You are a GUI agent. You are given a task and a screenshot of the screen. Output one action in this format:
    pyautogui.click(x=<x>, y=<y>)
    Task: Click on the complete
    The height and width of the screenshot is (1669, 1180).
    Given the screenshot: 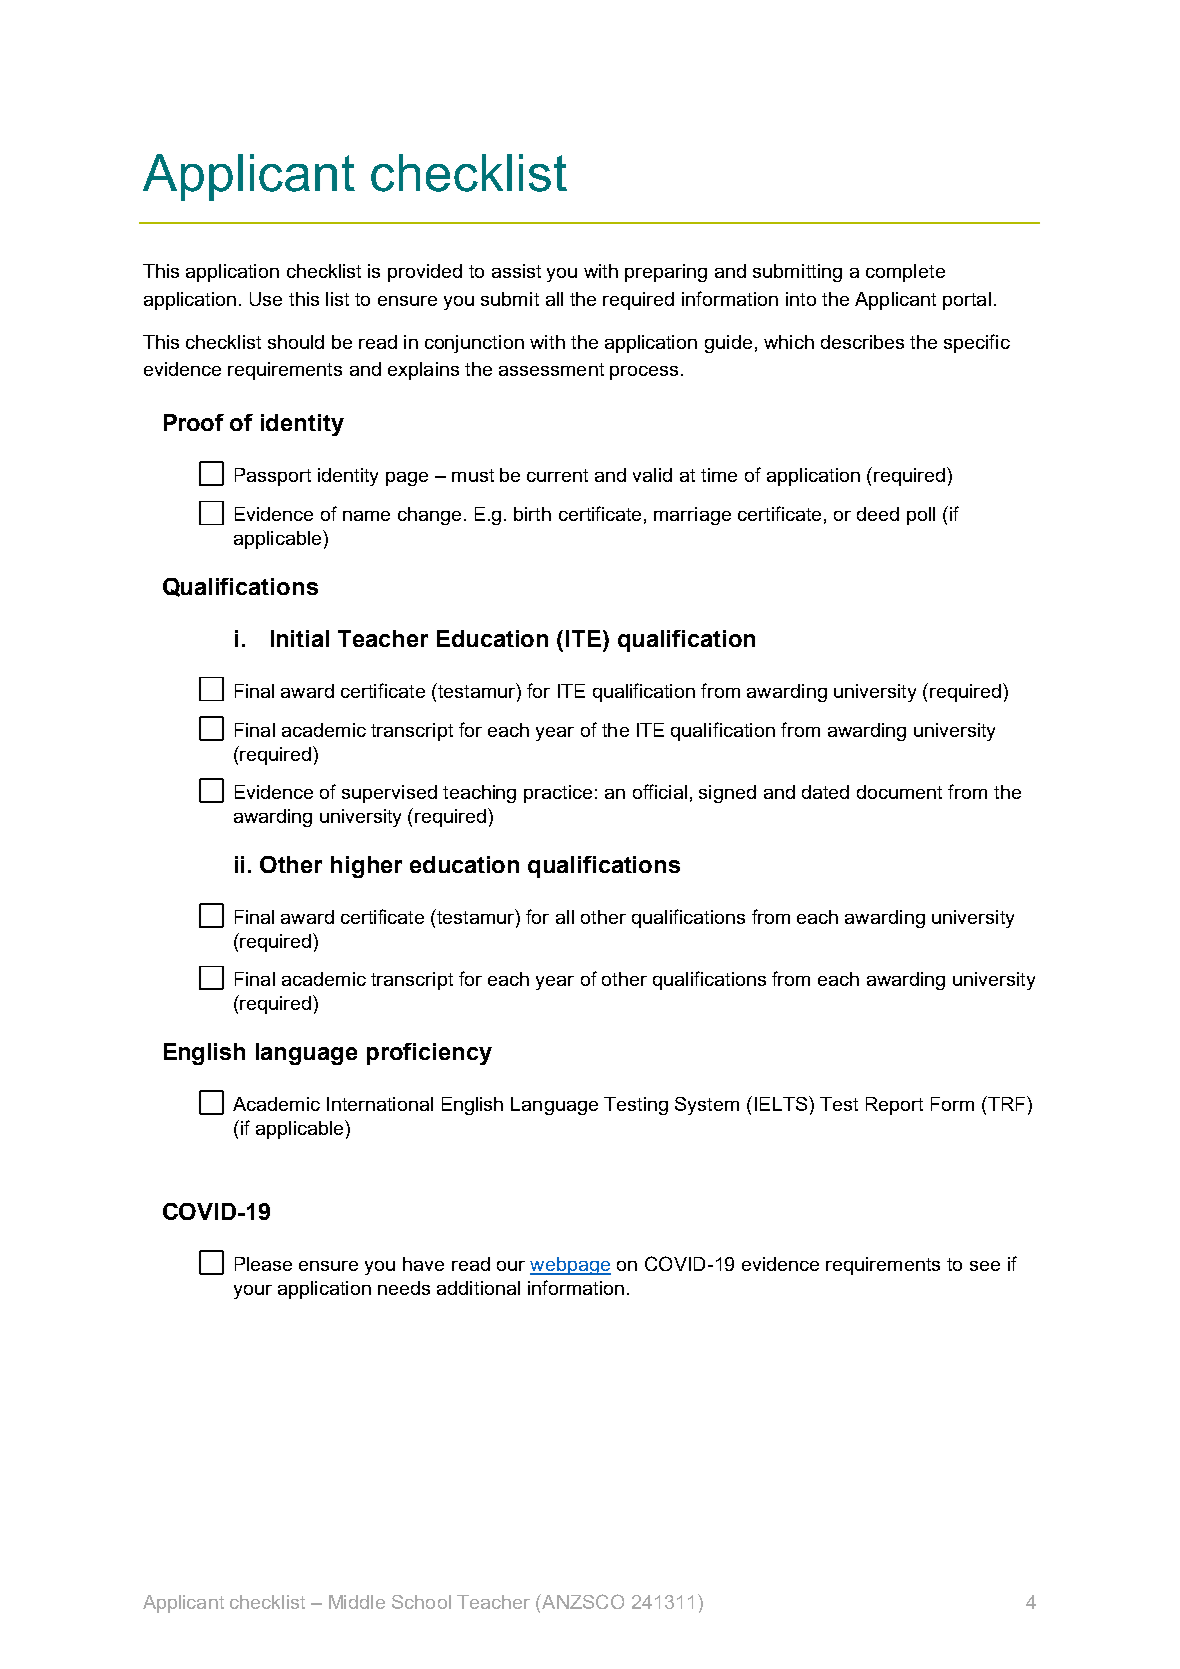 What is the action you would take?
    pyautogui.click(x=905, y=273)
